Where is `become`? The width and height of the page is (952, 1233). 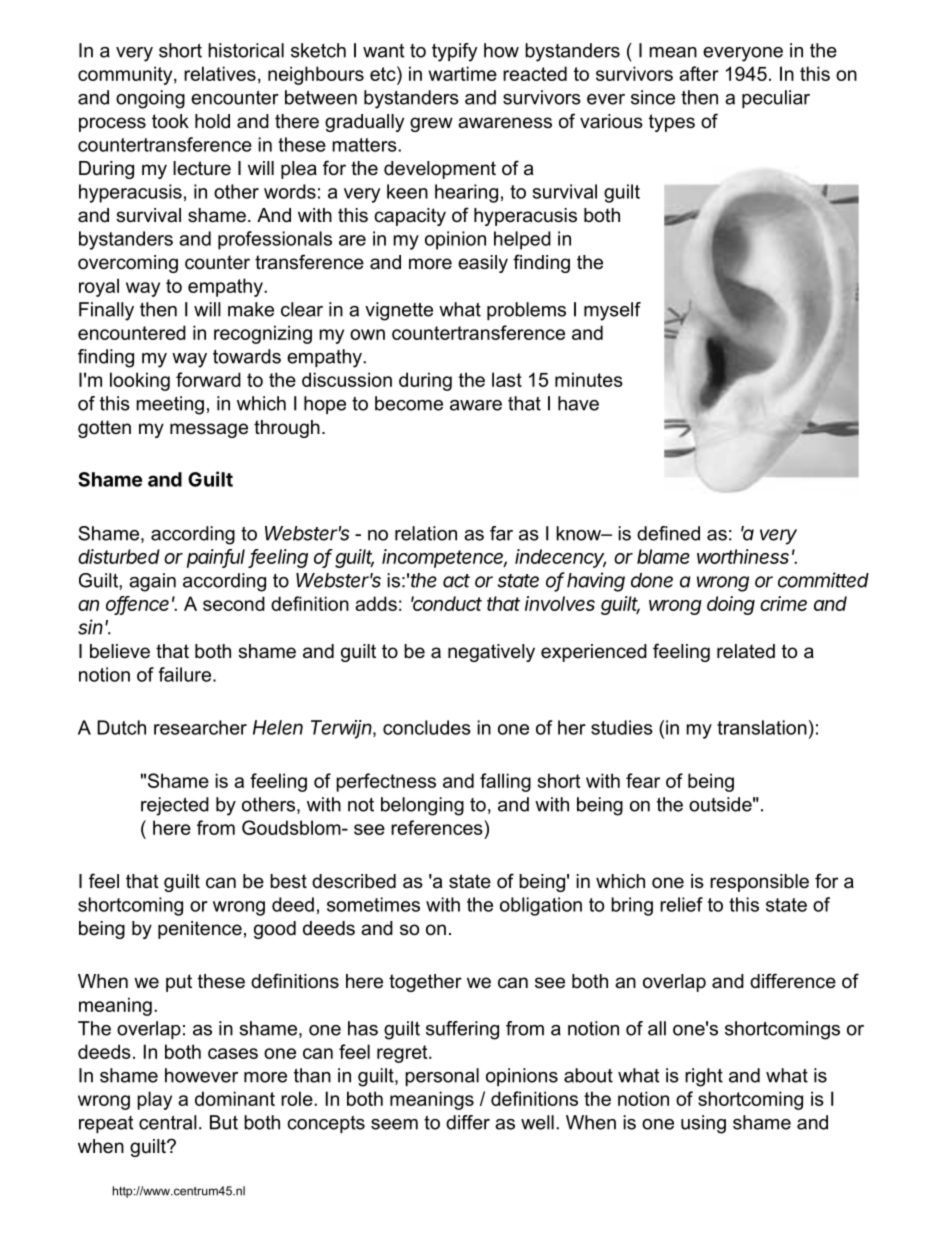 become is located at coordinates (409, 403).
